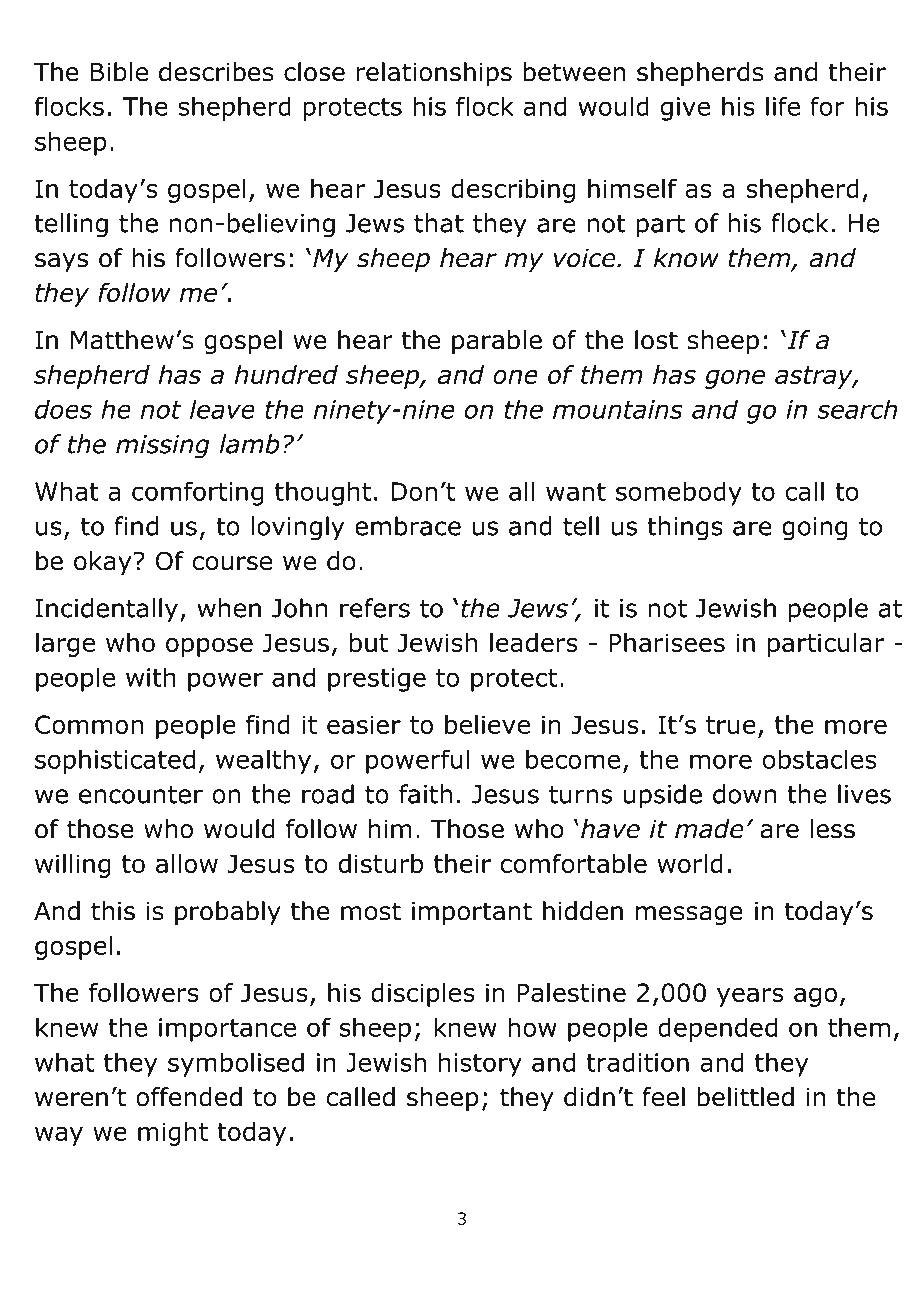 This screenshot has height=1308, width=924. What do you see at coordinates (189, 1097) in the screenshot?
I see `offended` at bounding box center [189, 1097].
